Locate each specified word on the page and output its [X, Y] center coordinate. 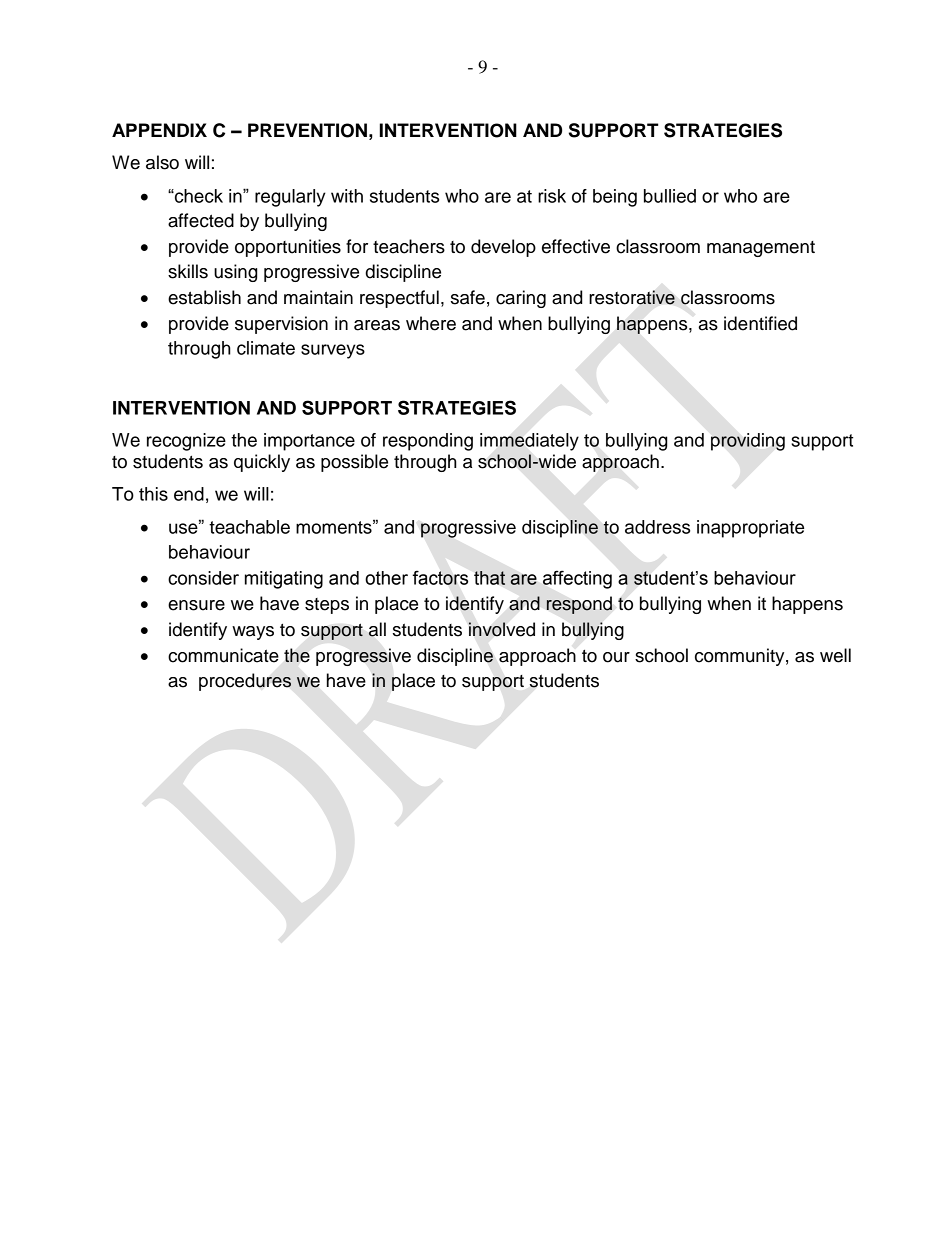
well [835, 655]
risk [552, 196]
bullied [670, 196]
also [162, 162]
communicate [223, 655]
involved [502, 629]
